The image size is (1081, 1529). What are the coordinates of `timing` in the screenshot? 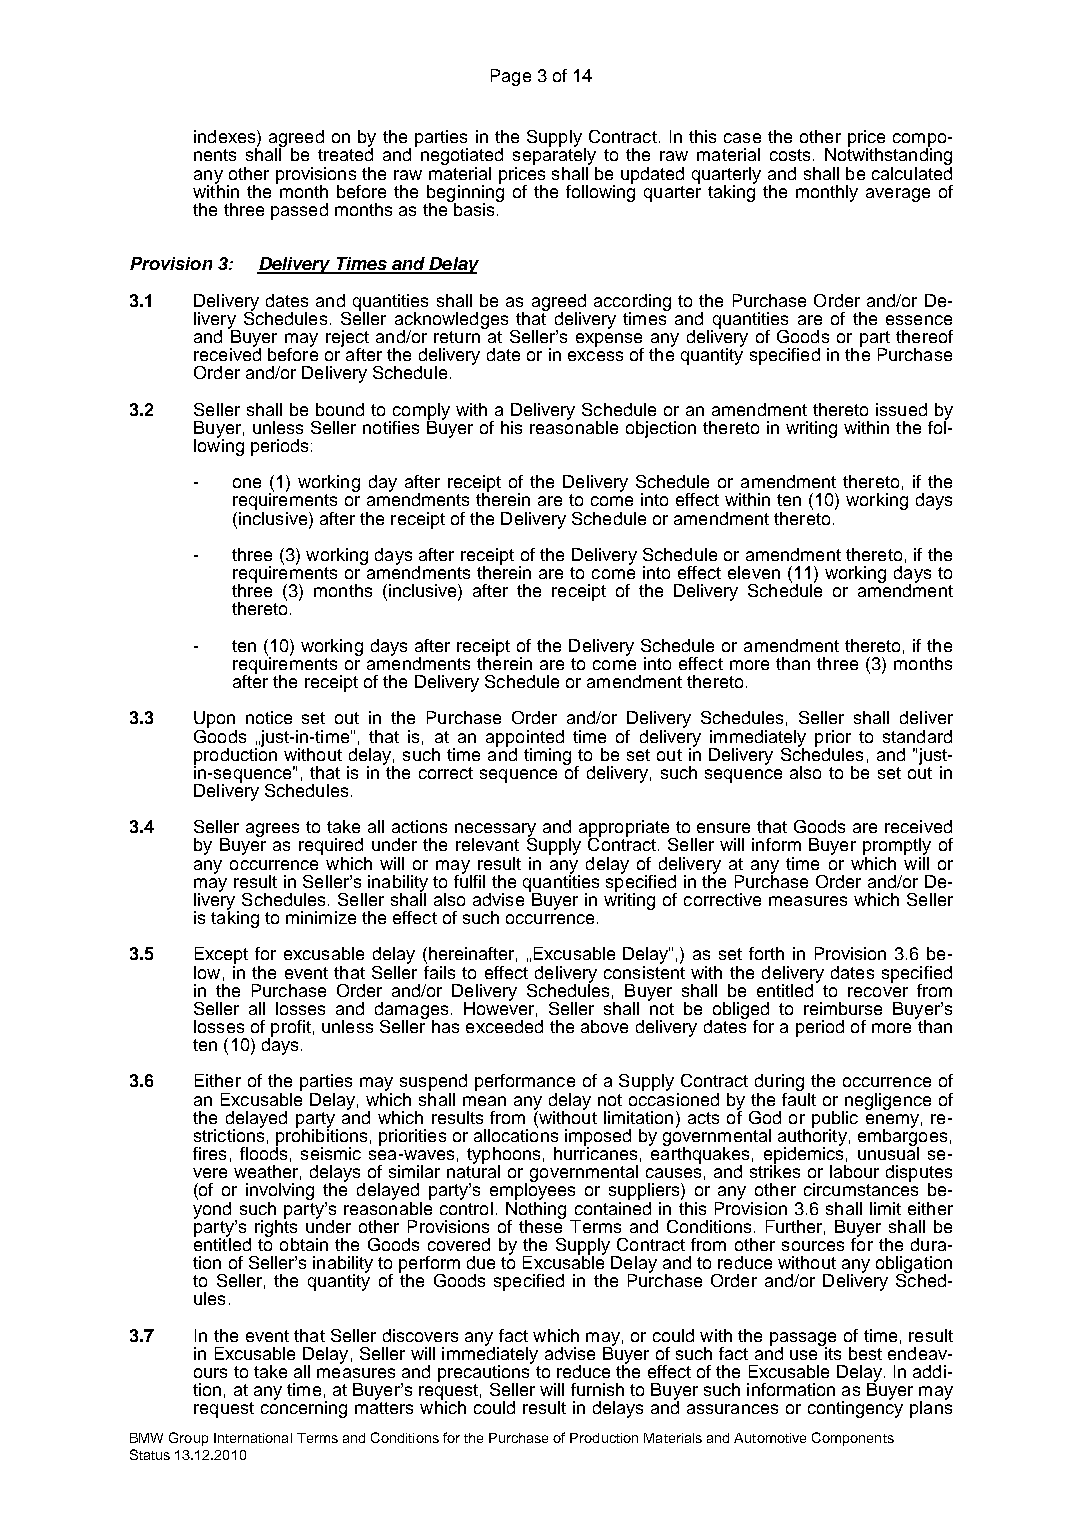 It's located at (547, 756).
